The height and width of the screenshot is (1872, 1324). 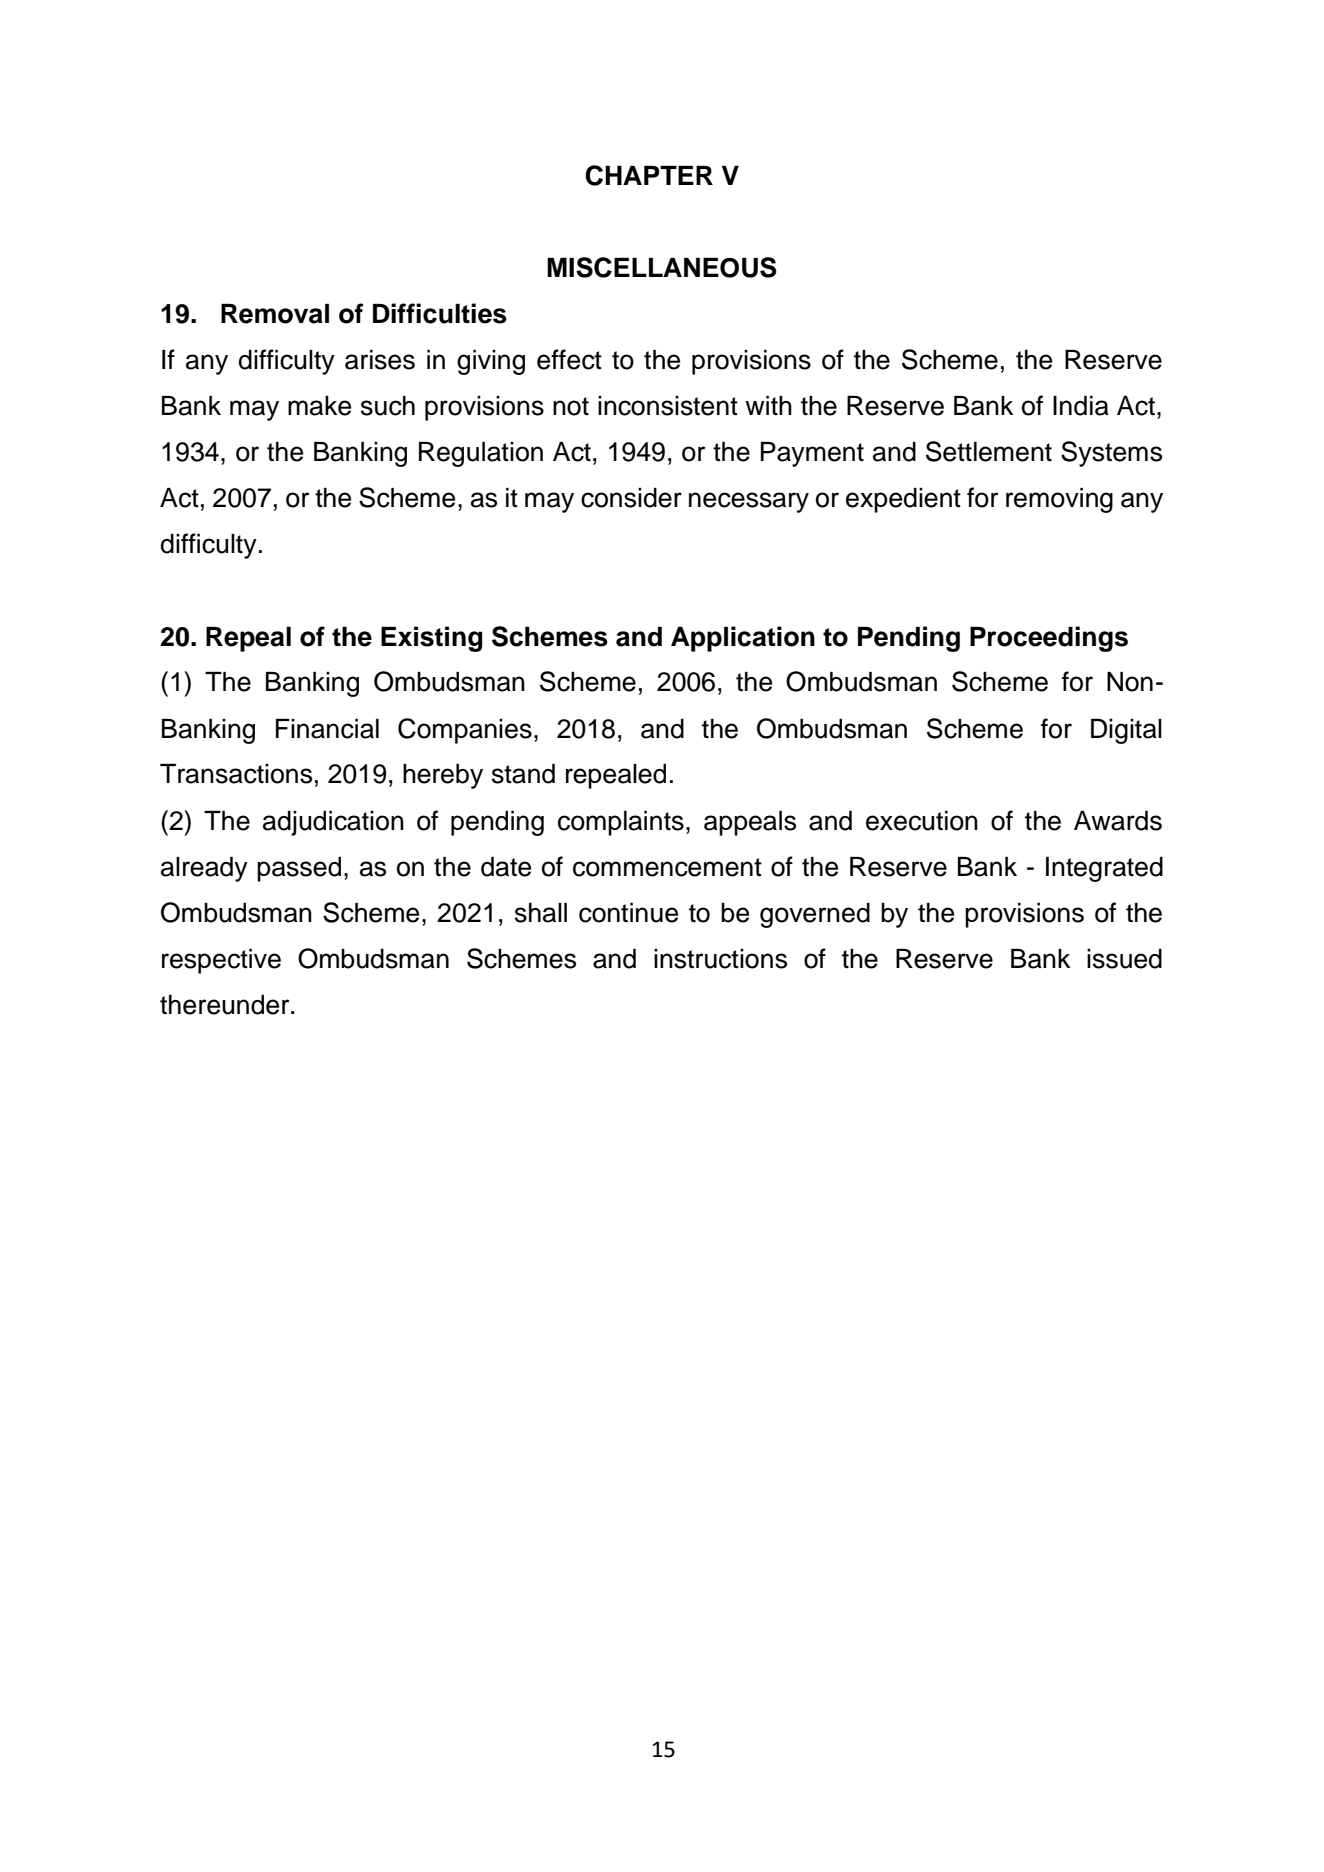 I want to click on Settlement, so click(x=989, y=451).
